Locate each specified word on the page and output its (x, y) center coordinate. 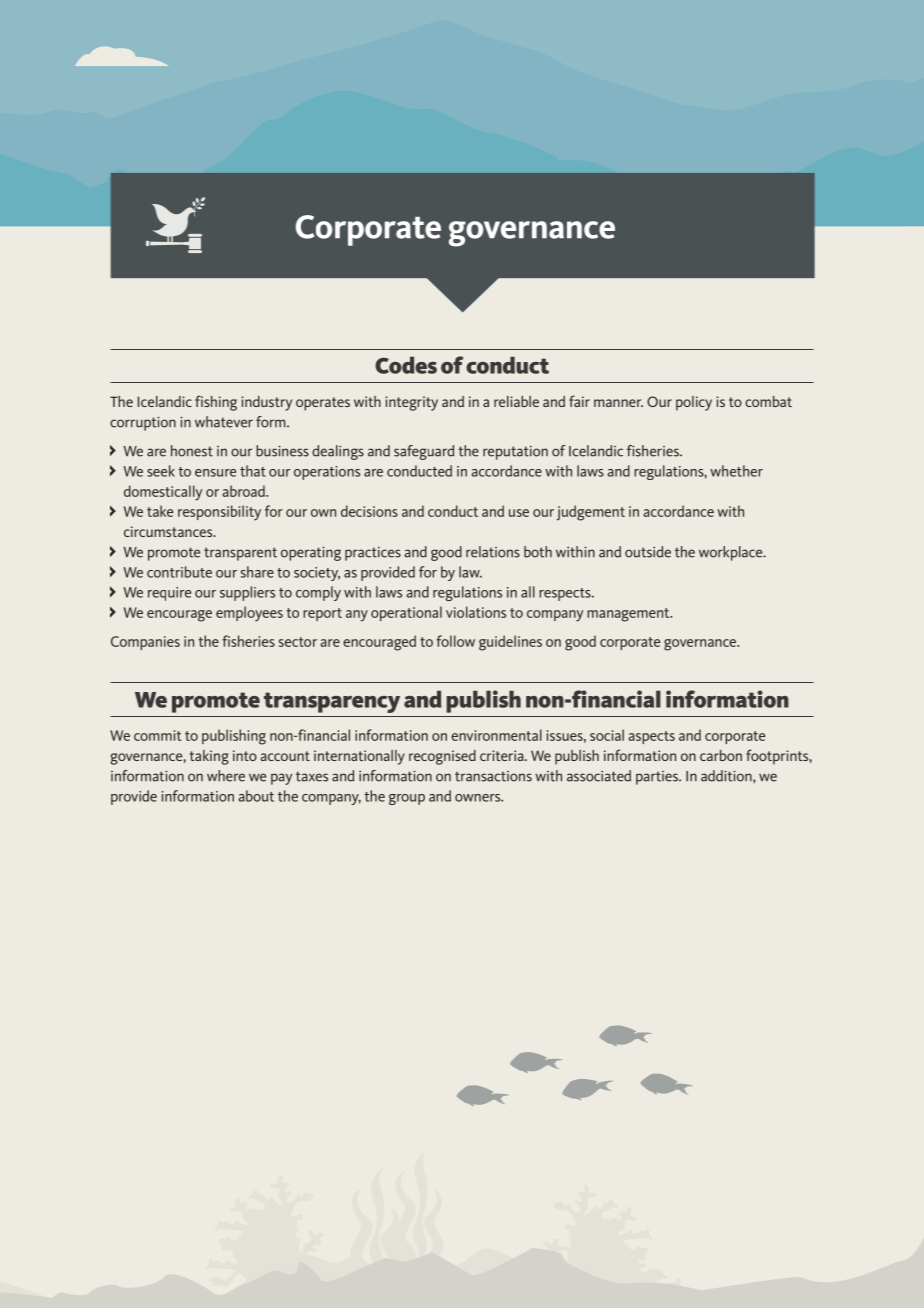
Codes (406, 365)
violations (476, 612)
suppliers (247, 593)
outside (648, 552)
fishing (216, 403)
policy (694, 403)
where (226, 776)
